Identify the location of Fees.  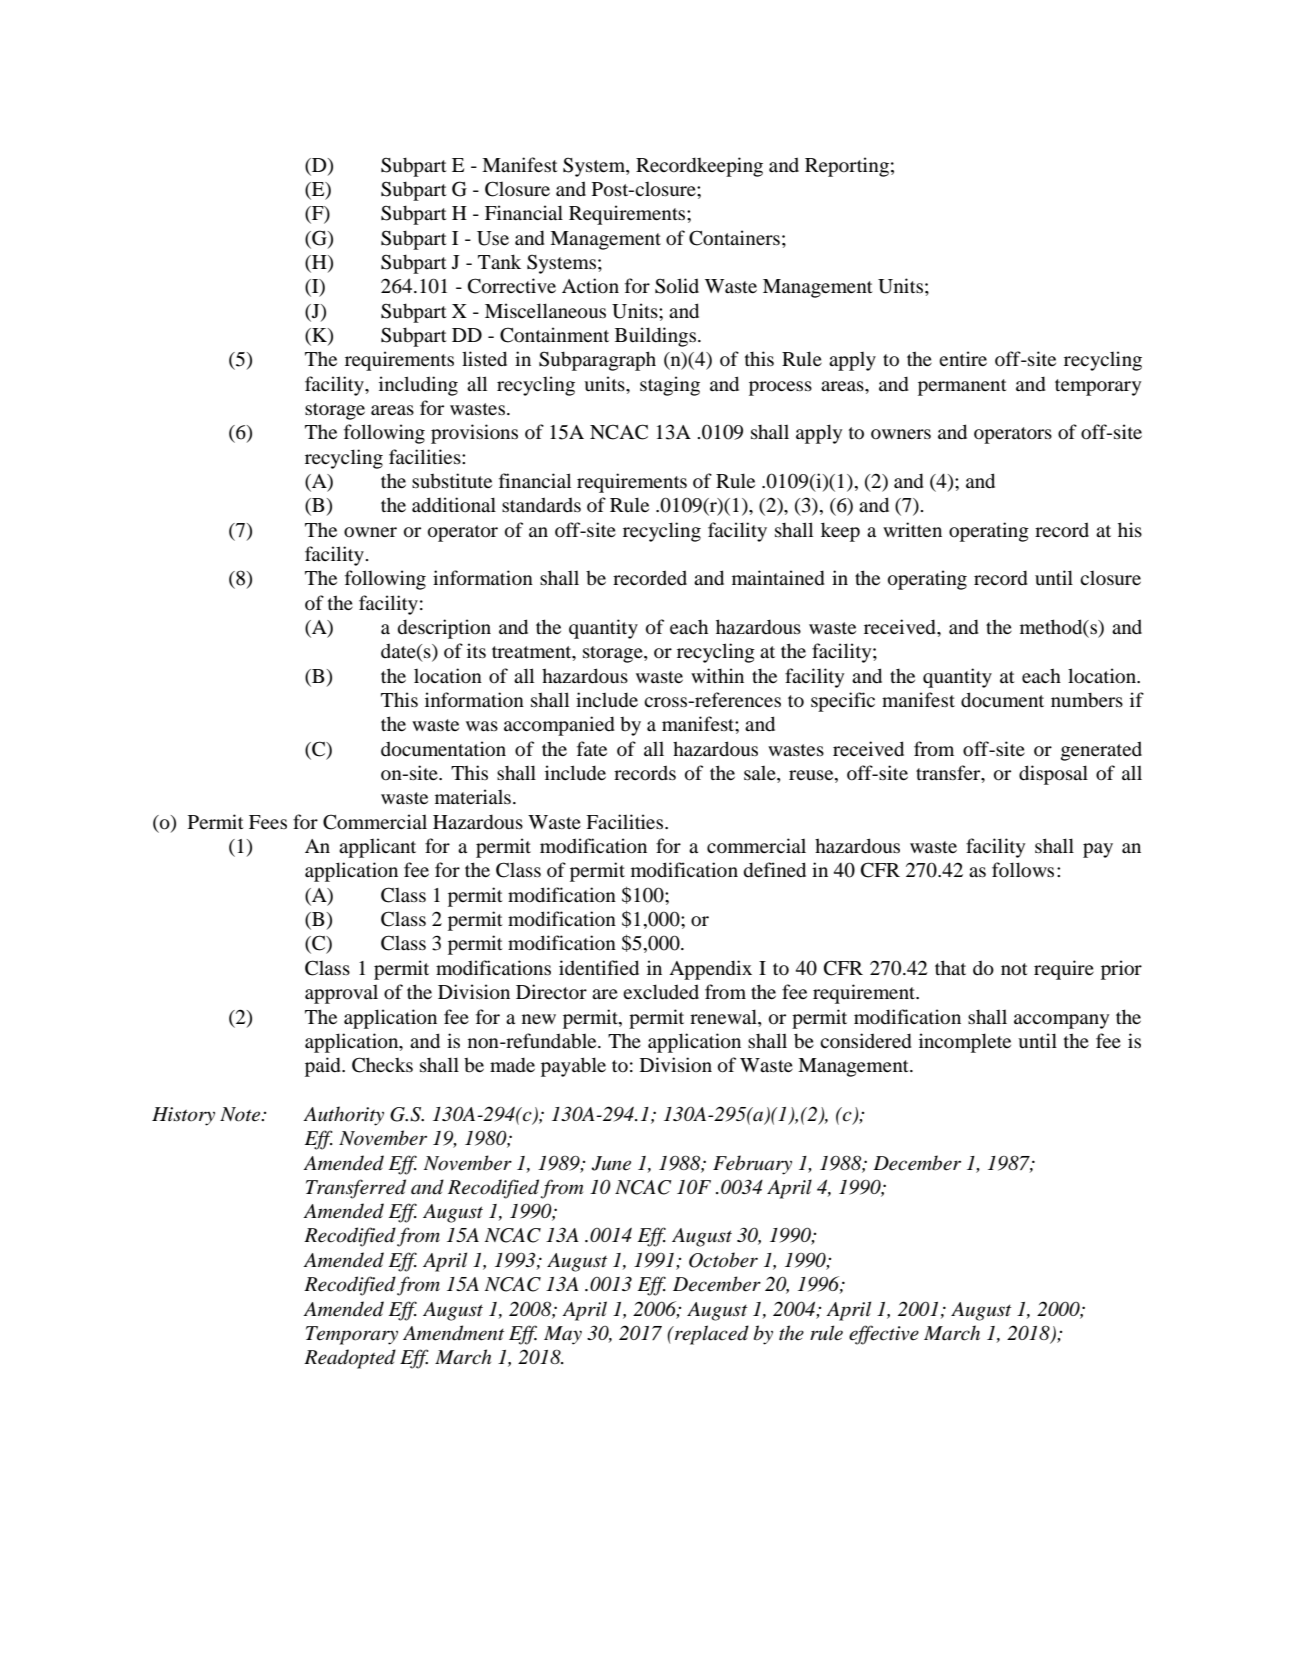
(268, 822).
